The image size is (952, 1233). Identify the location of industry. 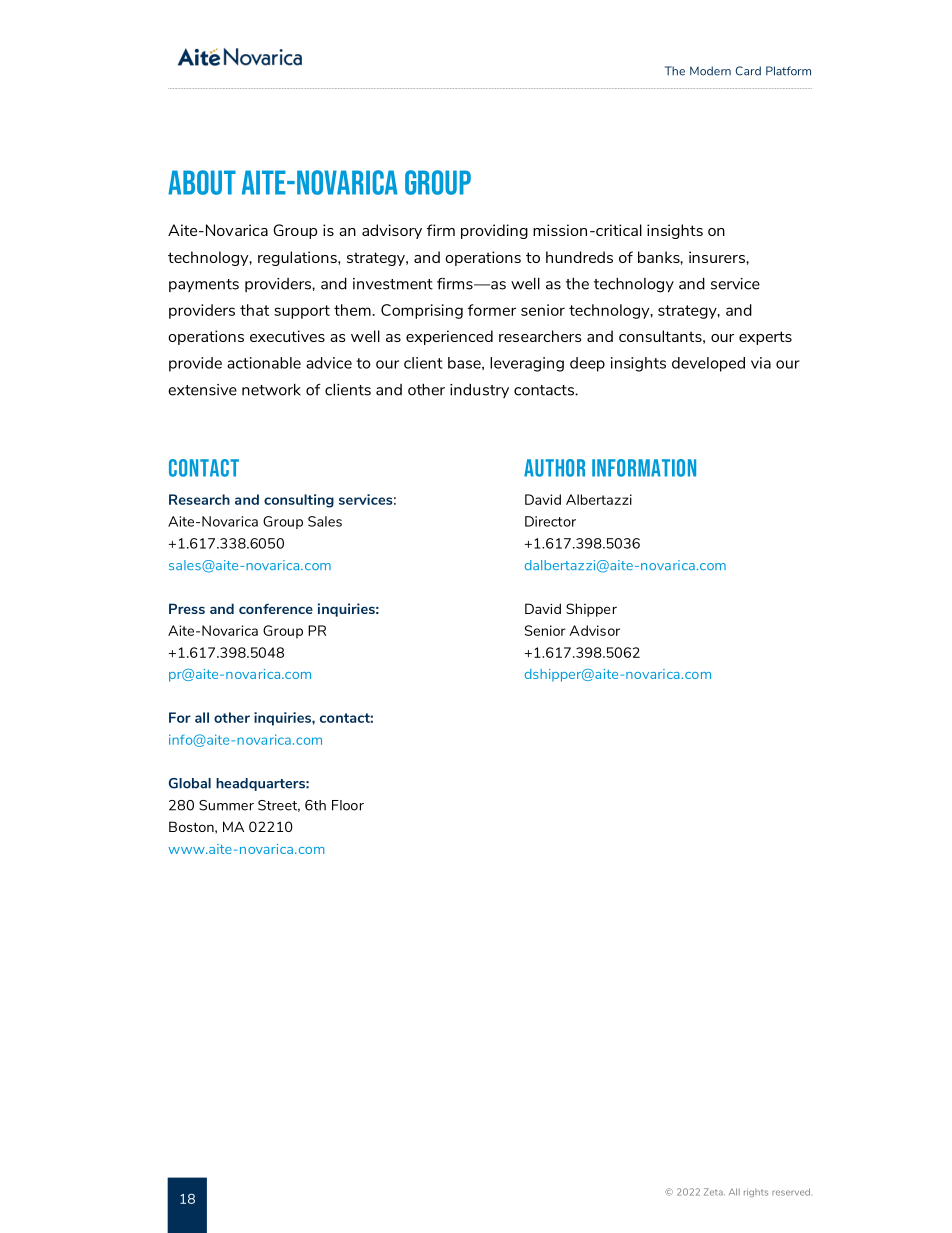
(479, 390).
